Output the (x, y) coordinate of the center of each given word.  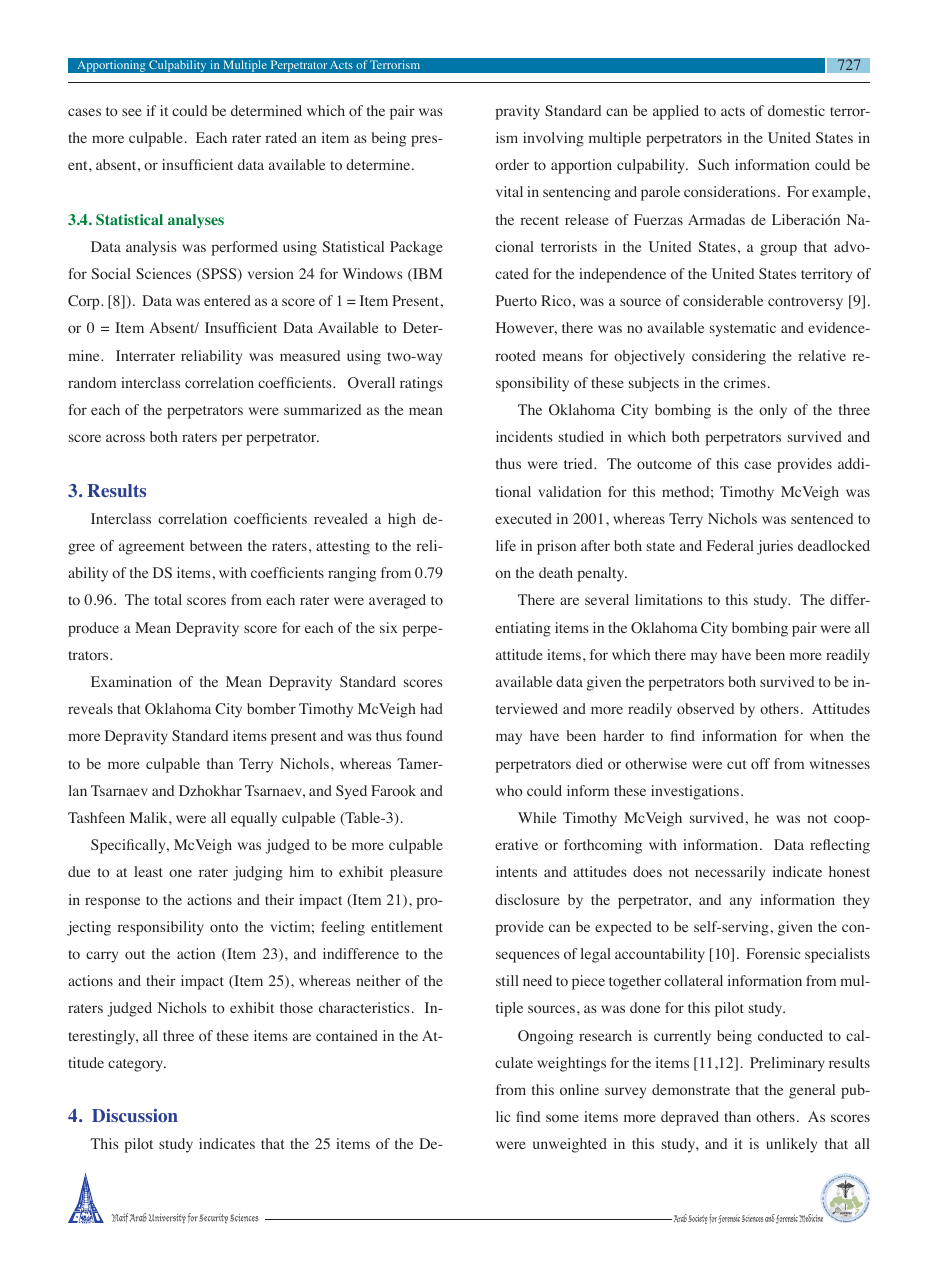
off (760, 763)
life (506, 545)
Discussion (135, 1115)
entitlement (407, 926)
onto (224, 928)
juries (775, 547)
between (216, 545)
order (512, 165)
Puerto (516, 300)
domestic (796, 111)
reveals (90, 708)
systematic (743, 329)
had (431, 708)
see (132, 112)
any (741, 903)
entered (227, 300)
